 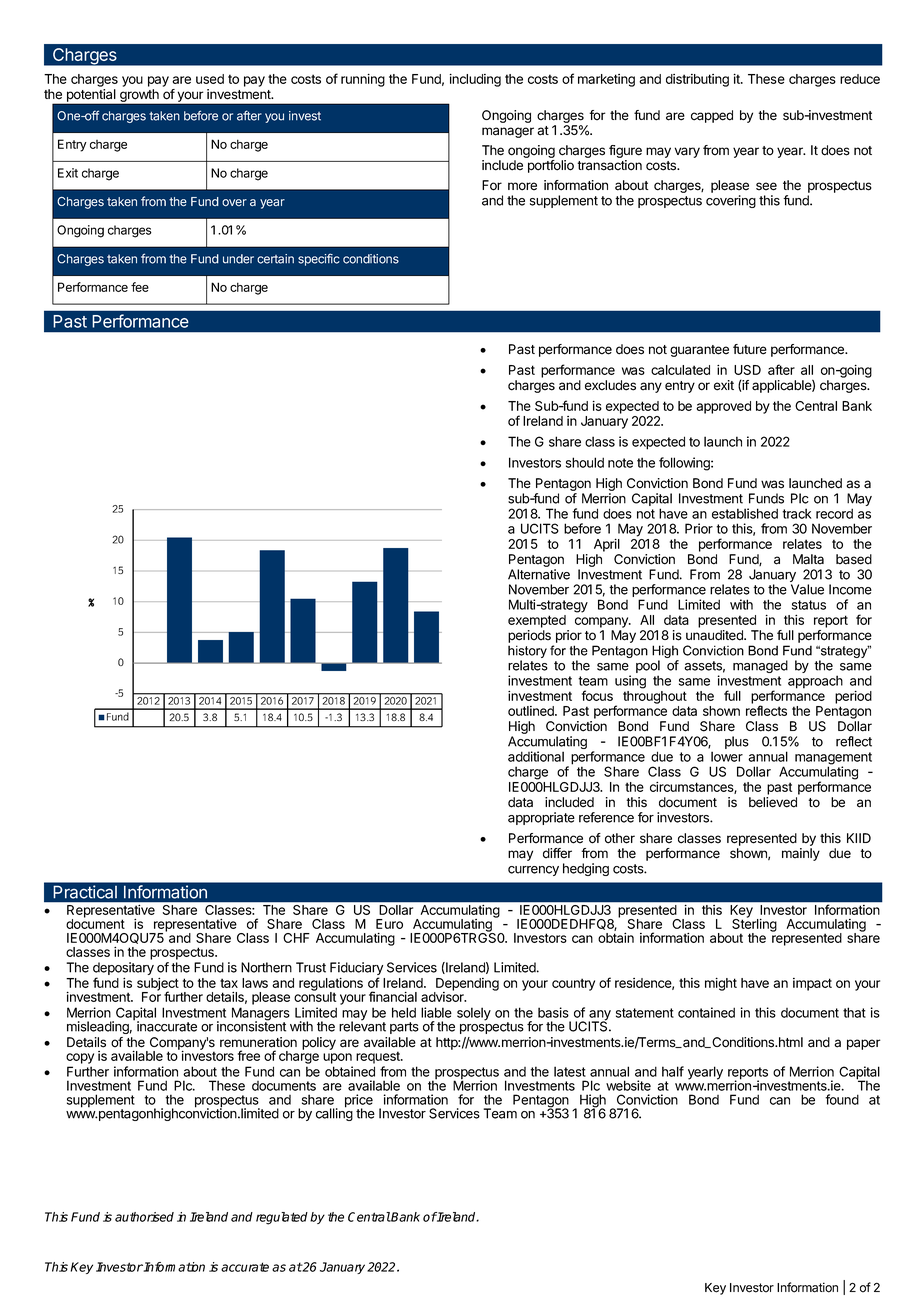 What do you see at coordinates (144, 1217) in the screenshot?
I see `authorised` at bounding box center [144, 1217].
